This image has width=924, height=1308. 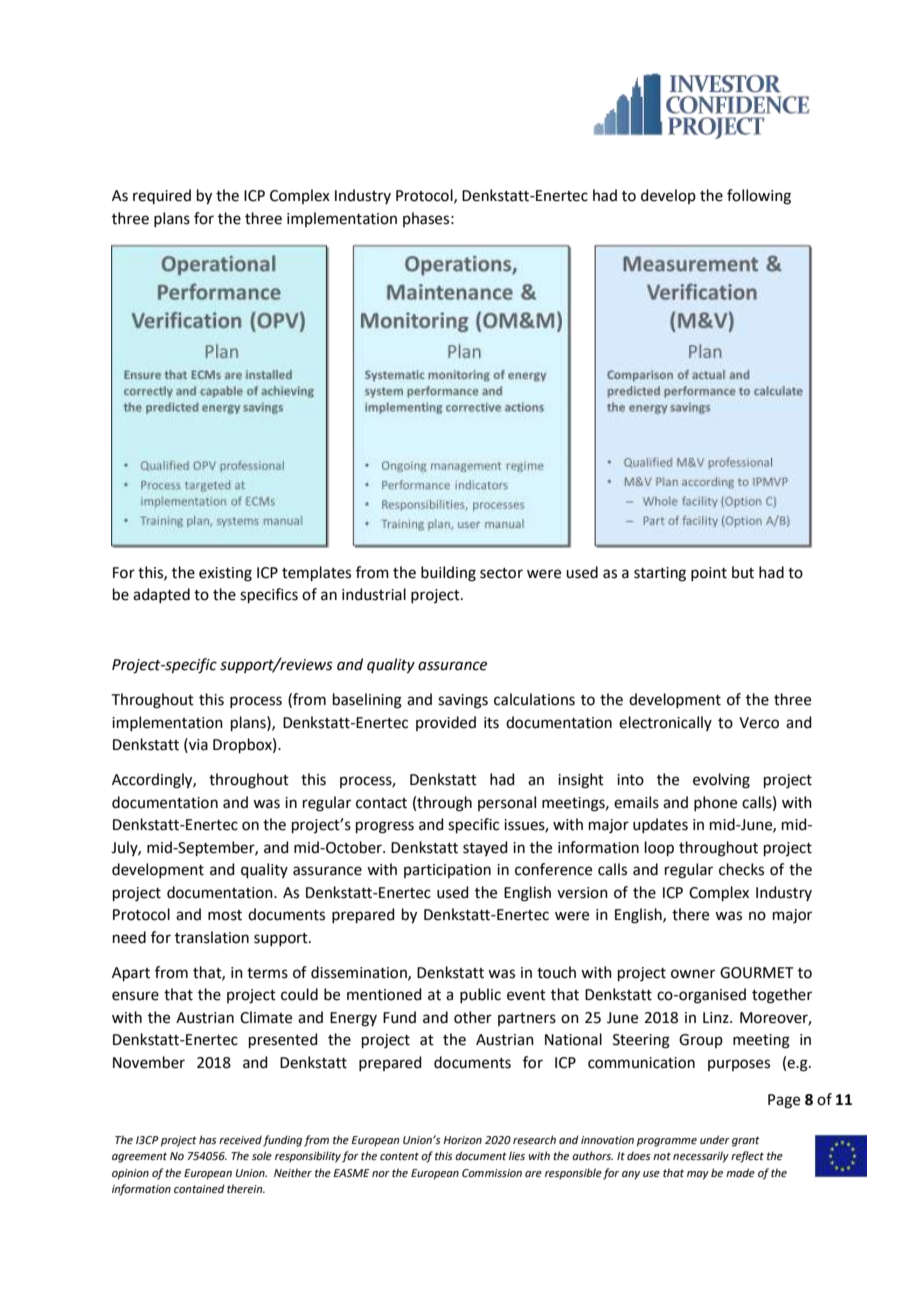 I want to click on contained, so click(x=199, y=1188).
